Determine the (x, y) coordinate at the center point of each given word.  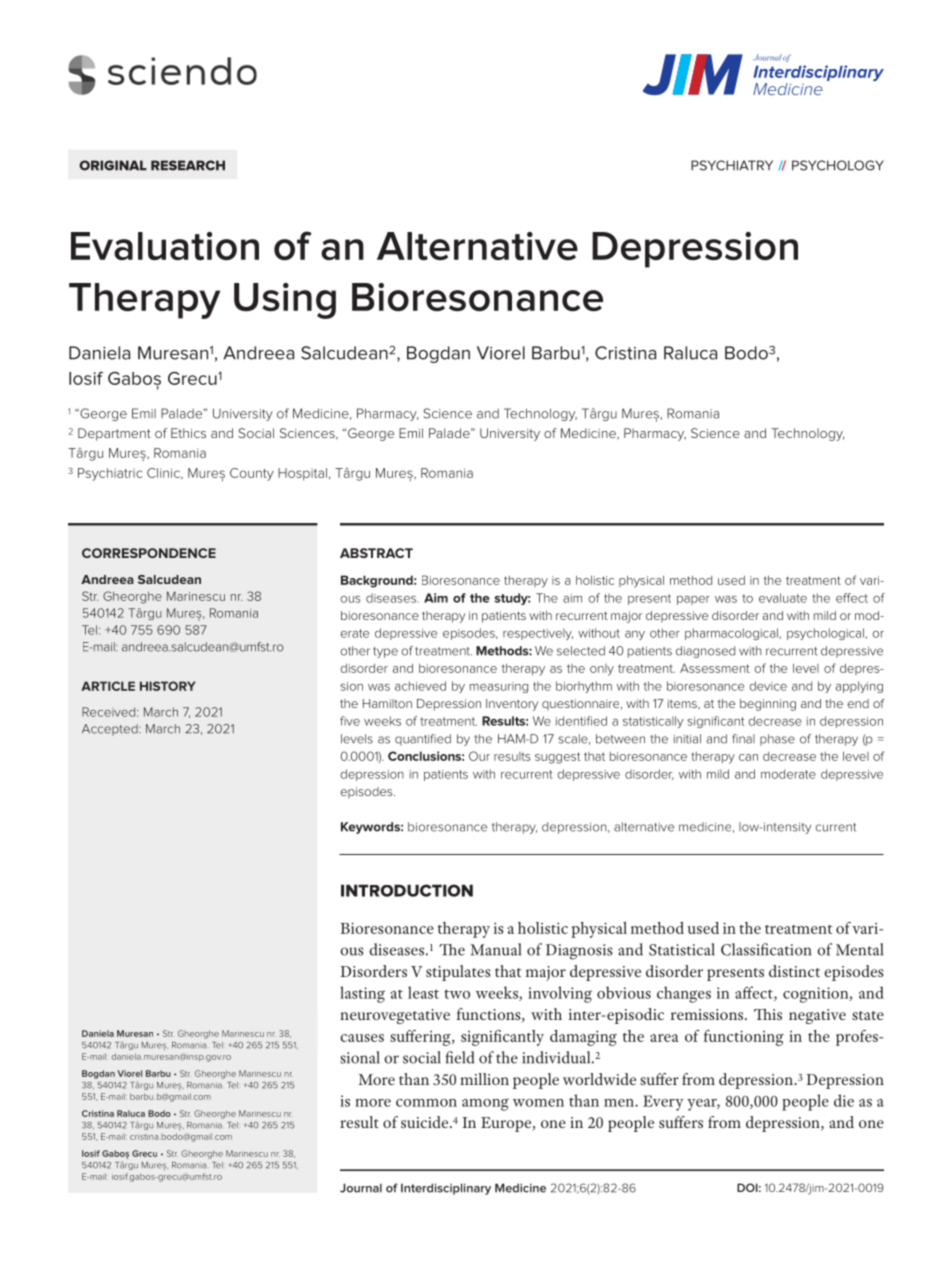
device (768, 686)
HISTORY (168, 686)
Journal (361, 1188)
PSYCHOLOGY (838, 165)
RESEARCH (188, 165)
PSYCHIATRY (732, 165)
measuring (499, 687)
